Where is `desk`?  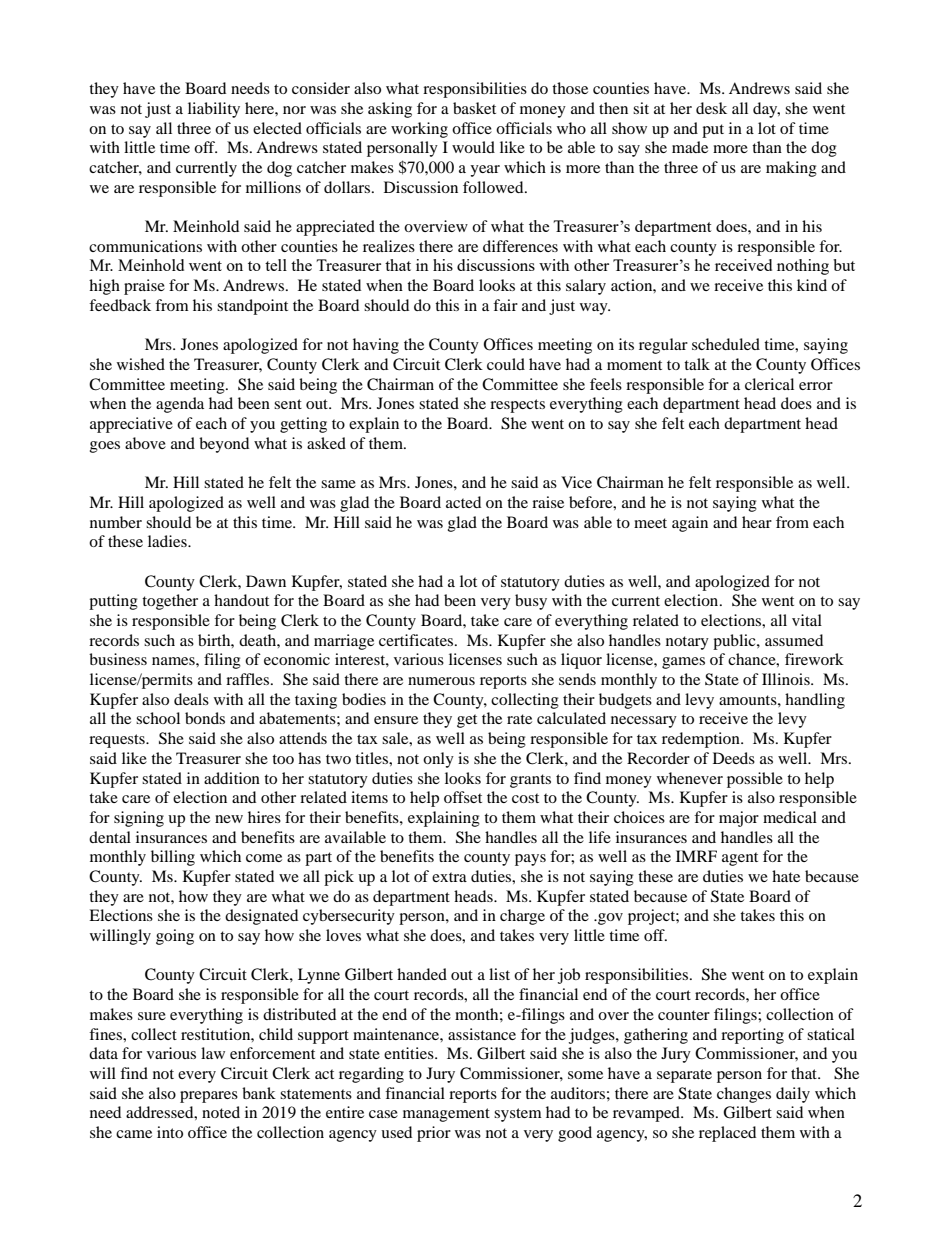
desk is located at coordinates (711, 108).
